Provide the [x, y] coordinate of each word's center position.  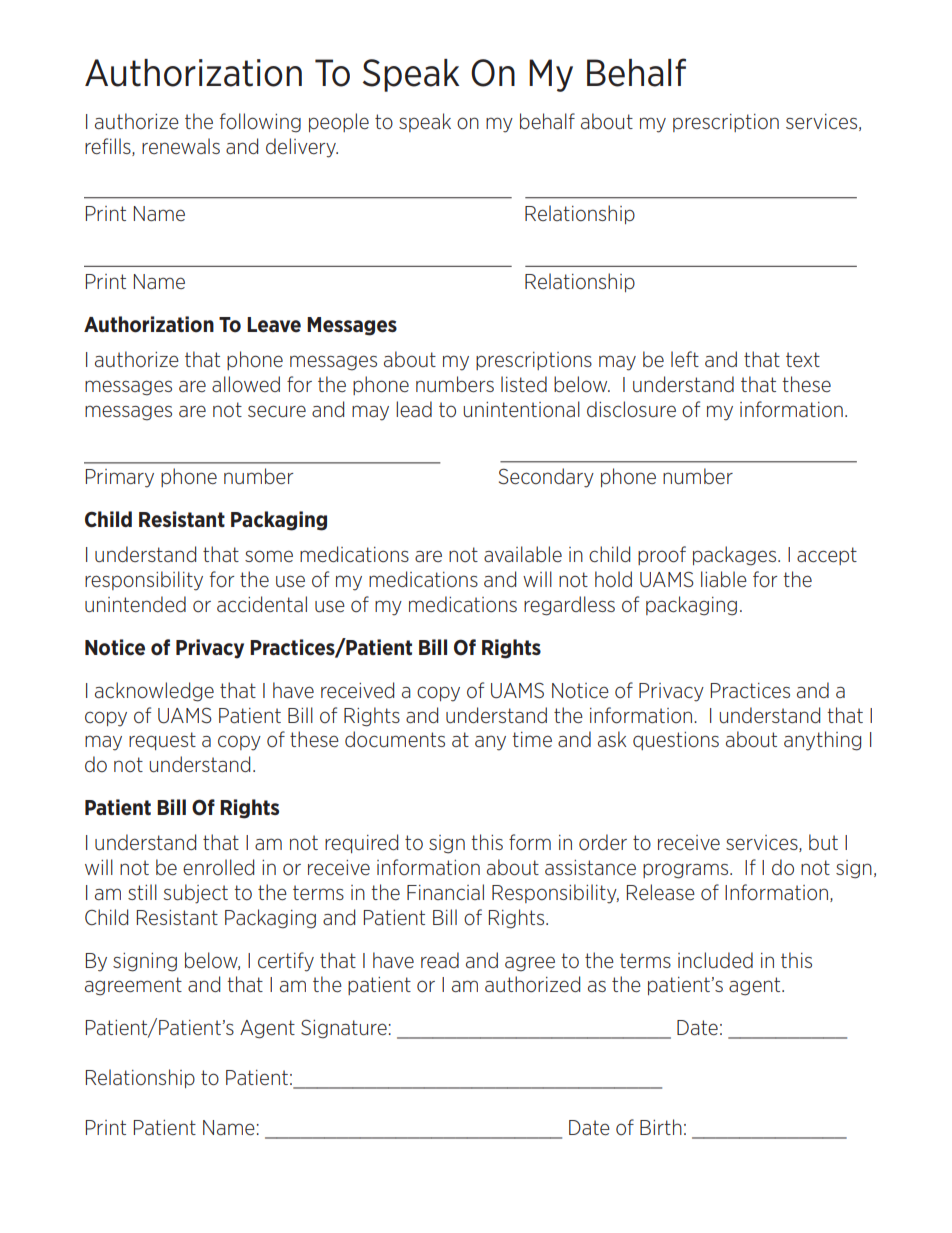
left [685, 359]
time [532, 739]
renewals [181, 146]
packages [736, 556]
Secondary [546, 478]
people [339, 122]
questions [676, 741]
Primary [120, 478]
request [162, 741]
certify [286, 962]
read [440, 960]
